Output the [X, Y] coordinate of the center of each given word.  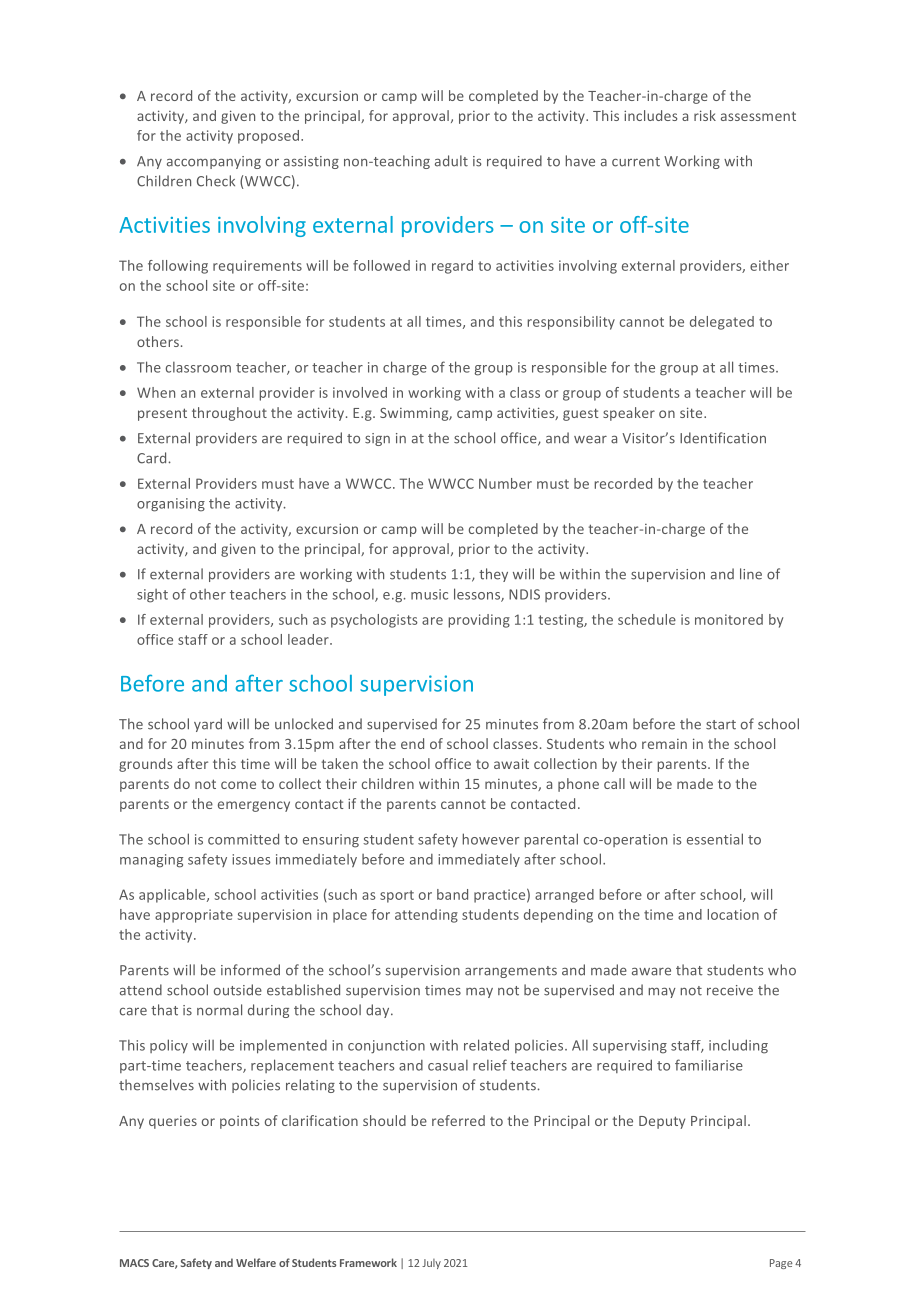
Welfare [256, 1262]
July [431, 1264]
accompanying [214, 162]
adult [451, 161]
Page [781, 1264]
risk [705, 115]
